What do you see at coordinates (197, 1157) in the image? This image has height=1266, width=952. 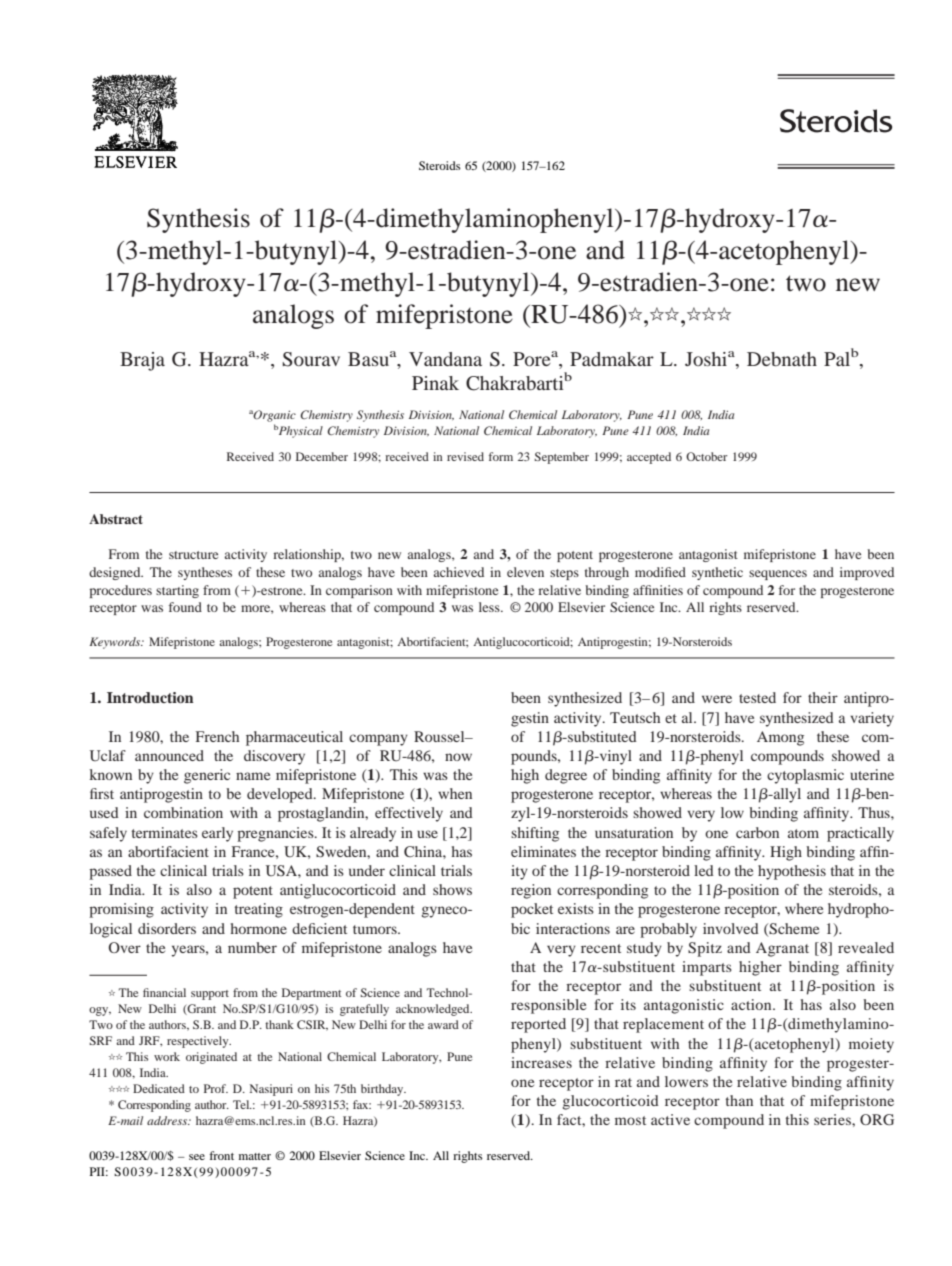 I see `see` at bounding box center [197, 1157].
